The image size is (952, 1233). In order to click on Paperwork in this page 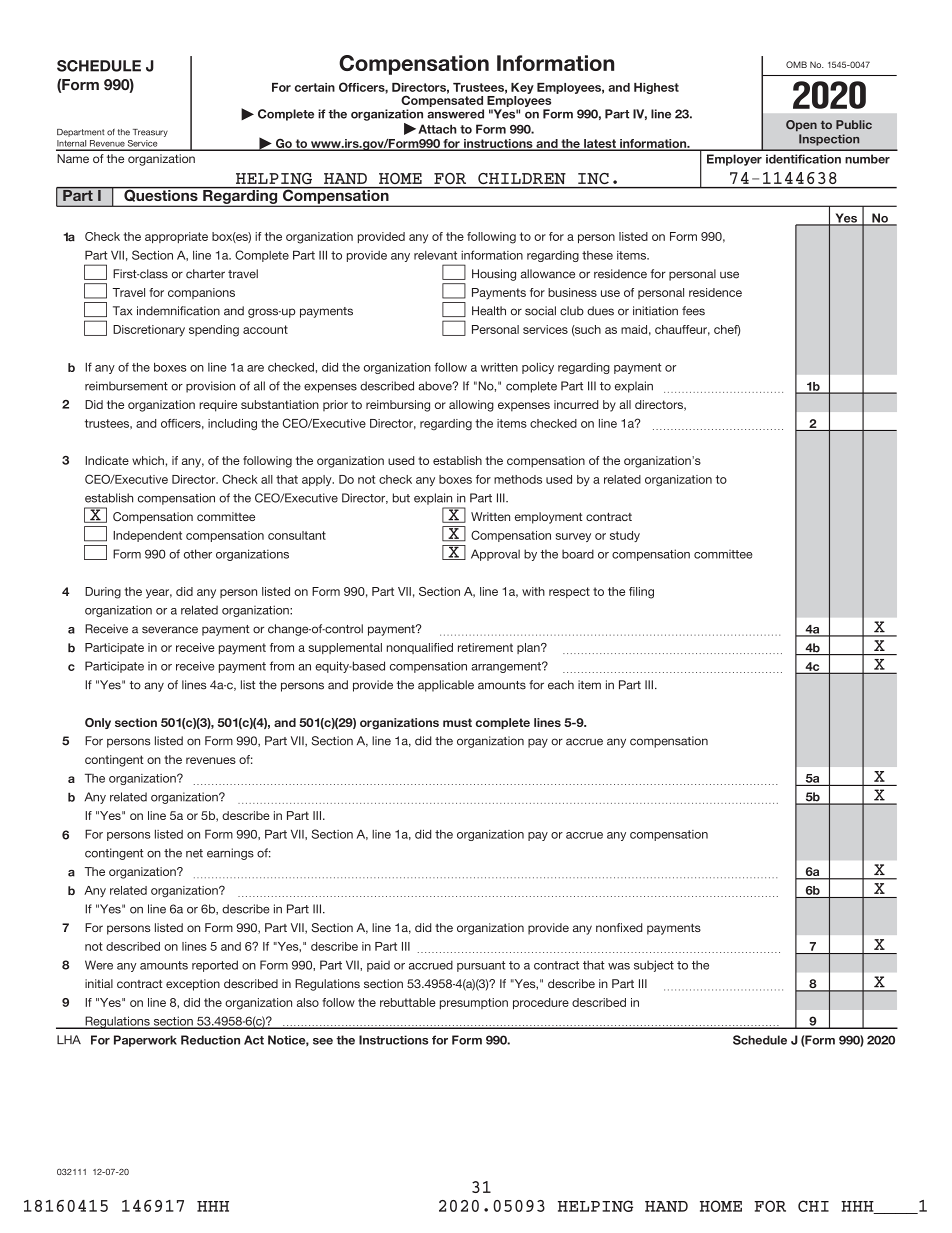, I will do `click(145, 1041)`.
